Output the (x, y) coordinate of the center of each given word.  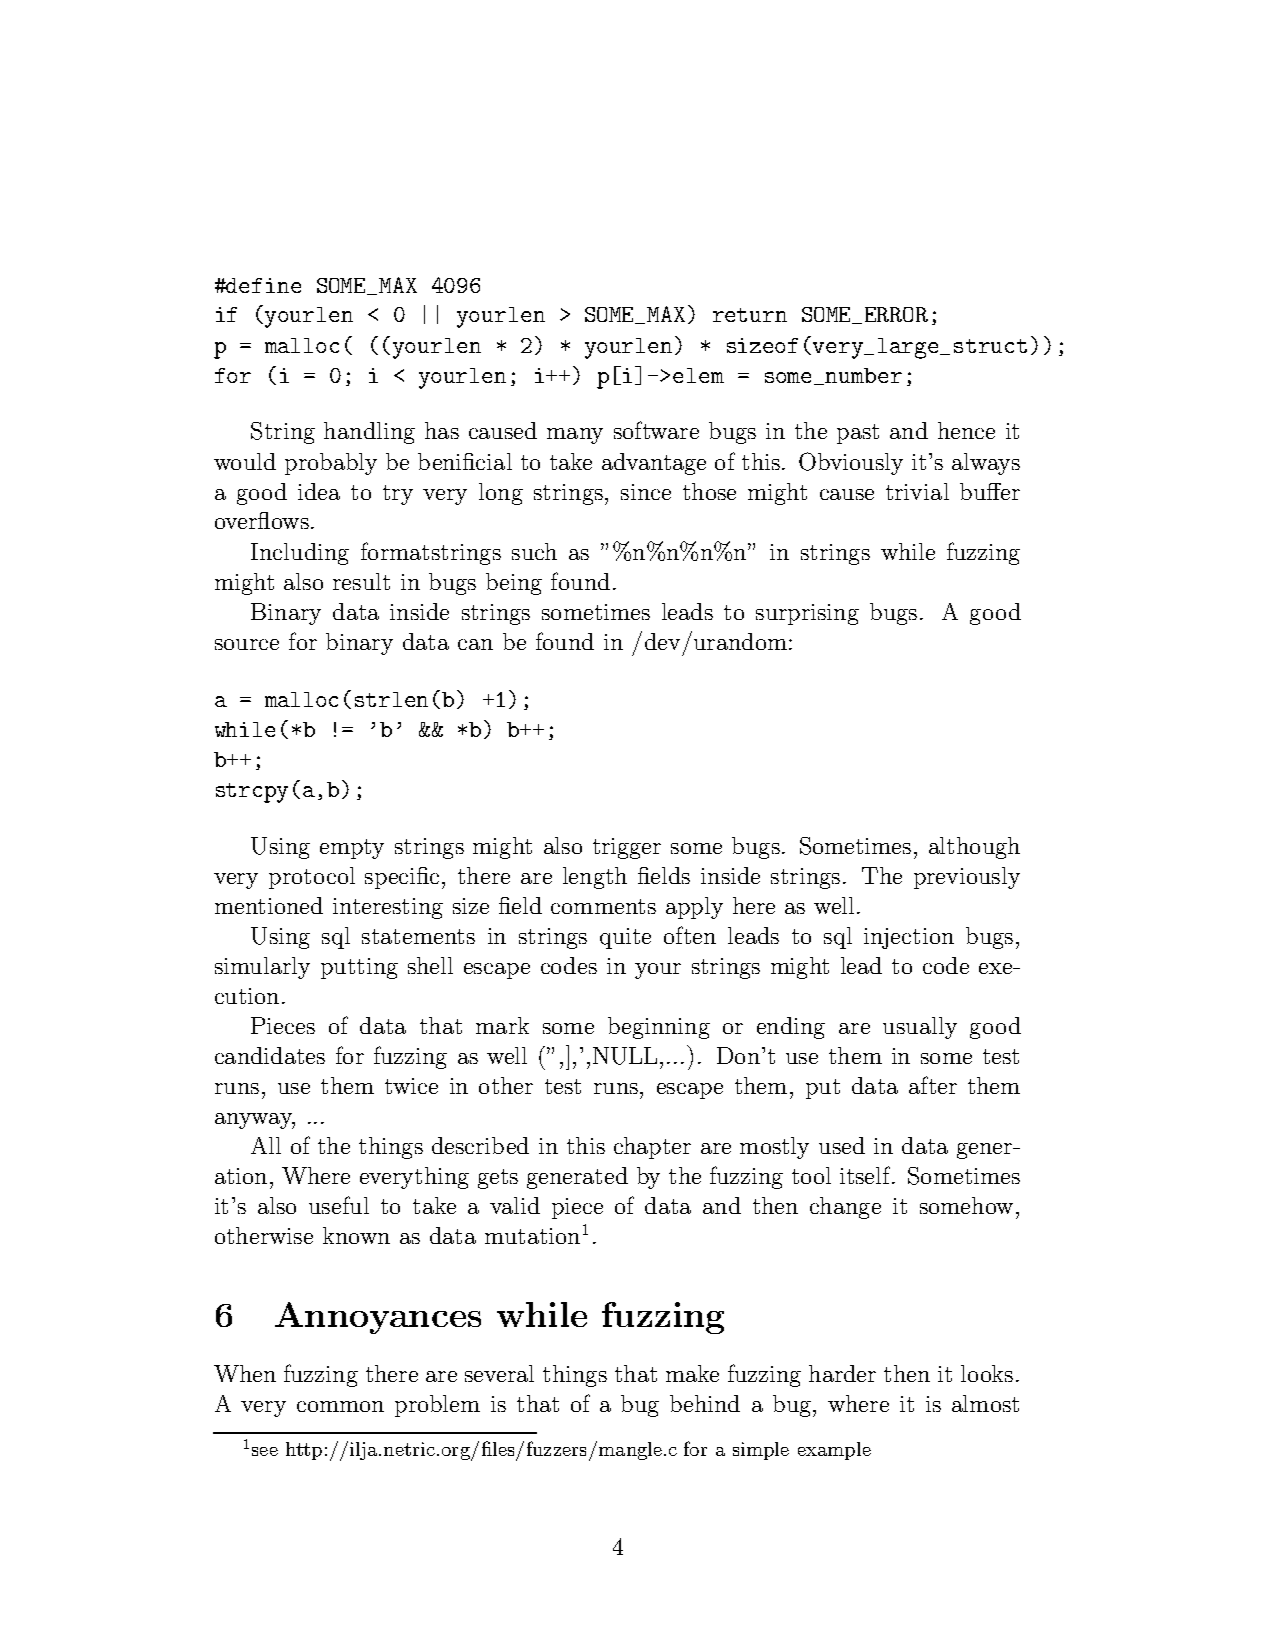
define (263, 285)
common (340, 1406)
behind (705, 1403)
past (858, 434)
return (750, 315)
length (595, 878)
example (834, 1451)
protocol (312, 878)
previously (967, 878)
